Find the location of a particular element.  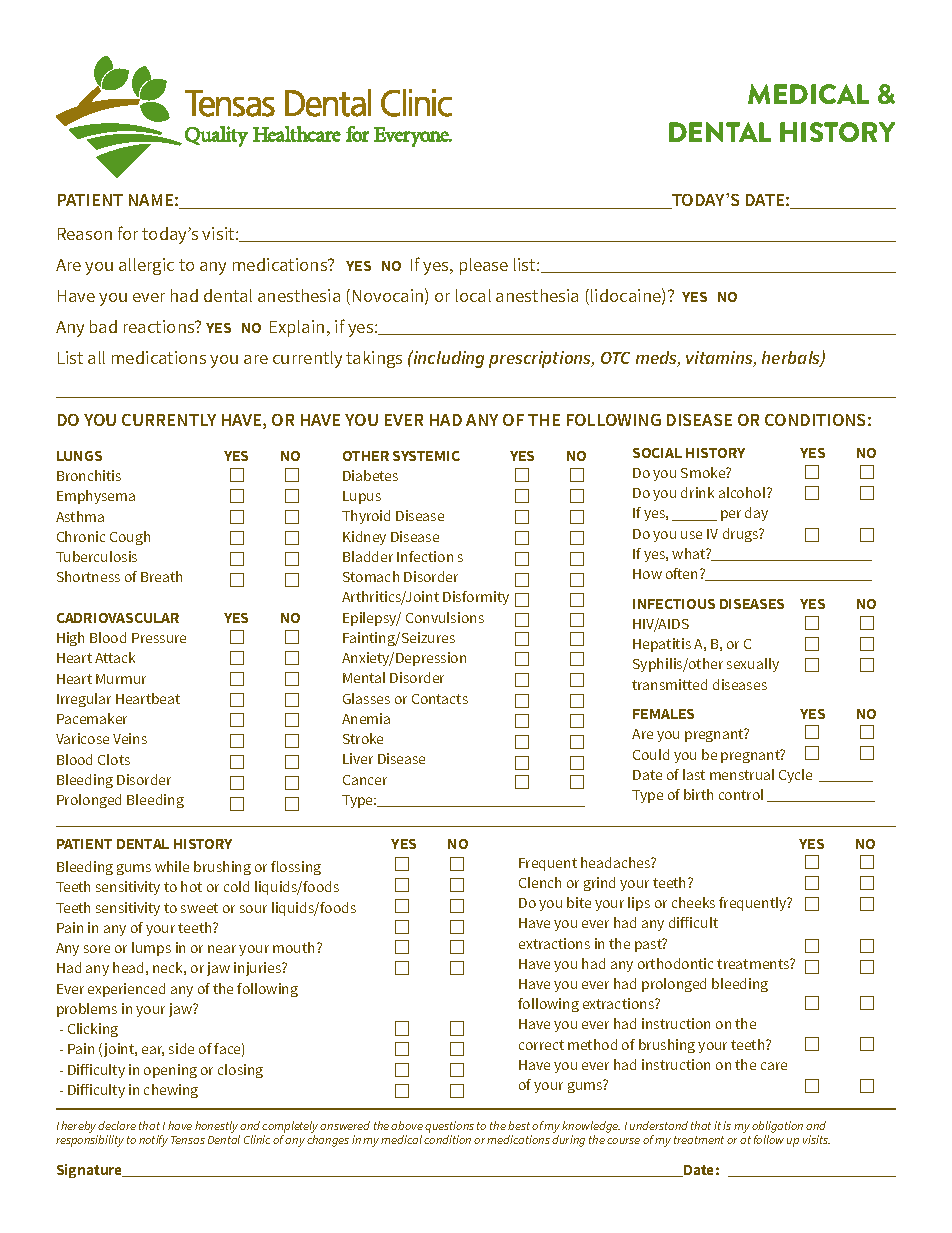

questions is located at coordinates (449, 1127).
